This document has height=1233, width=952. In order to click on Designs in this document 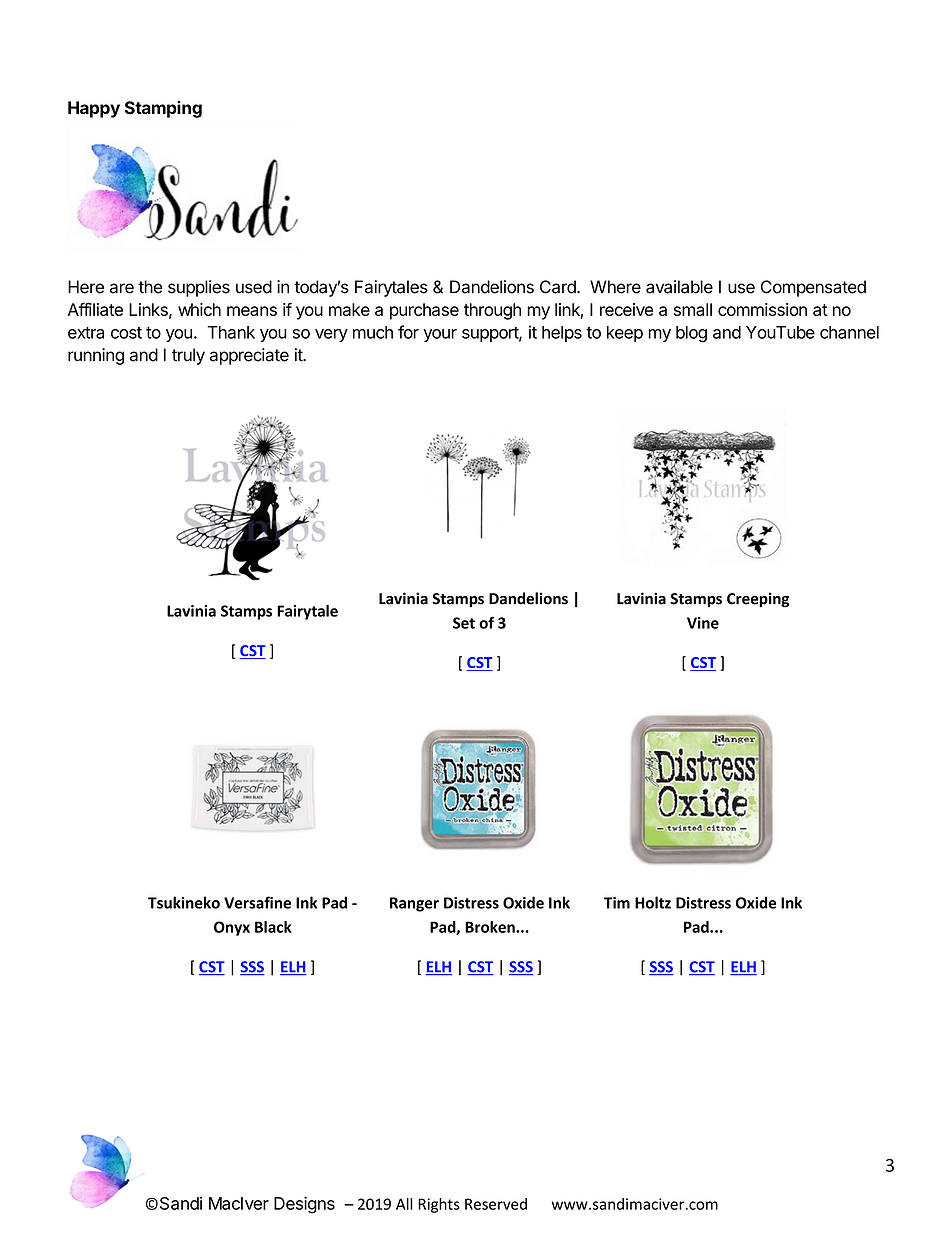, I will do `click(304, 1205)`.
